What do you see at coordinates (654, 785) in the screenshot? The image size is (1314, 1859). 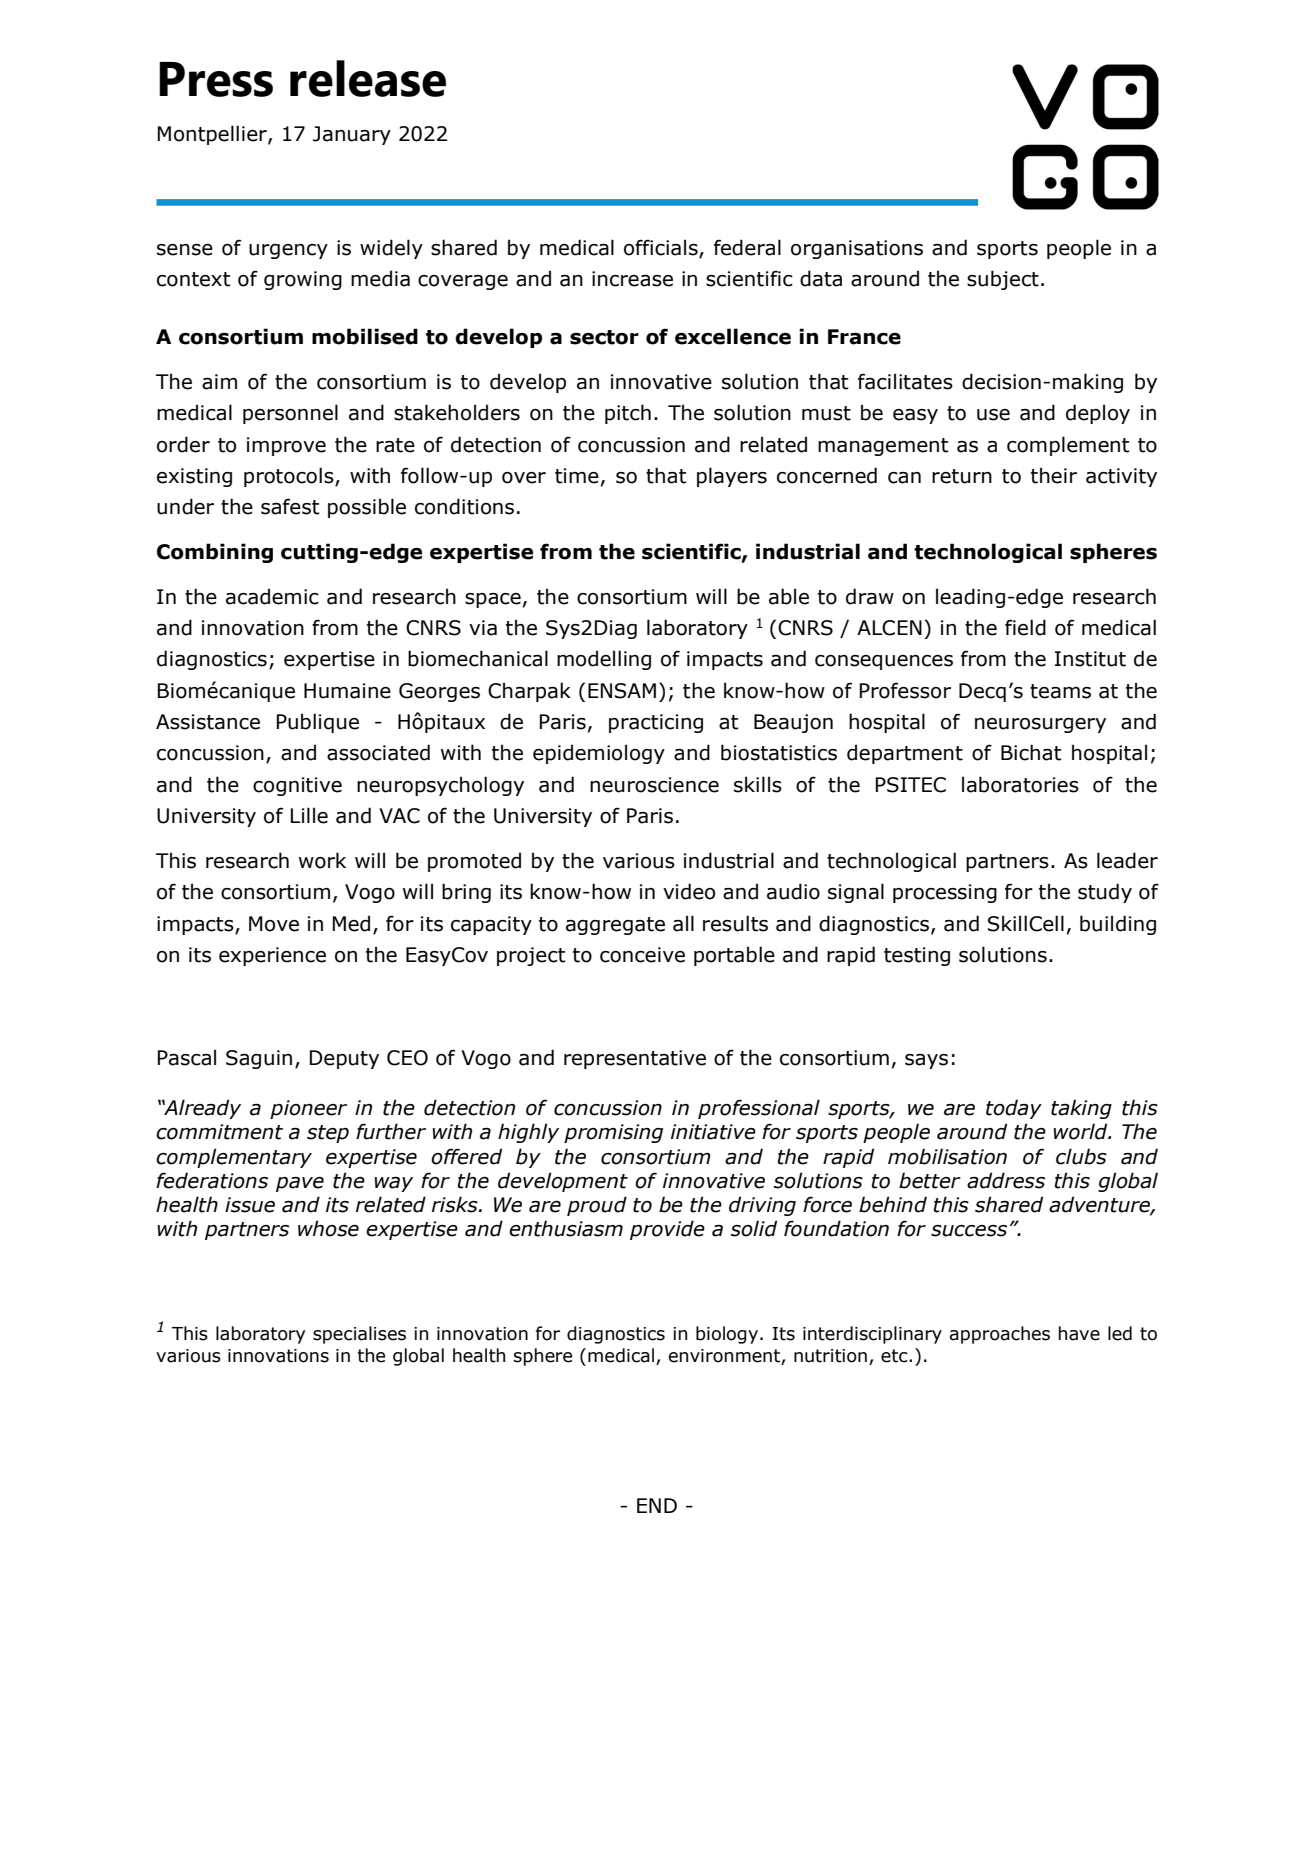 I see `neuroscience` at bounding box center [654, 785].
